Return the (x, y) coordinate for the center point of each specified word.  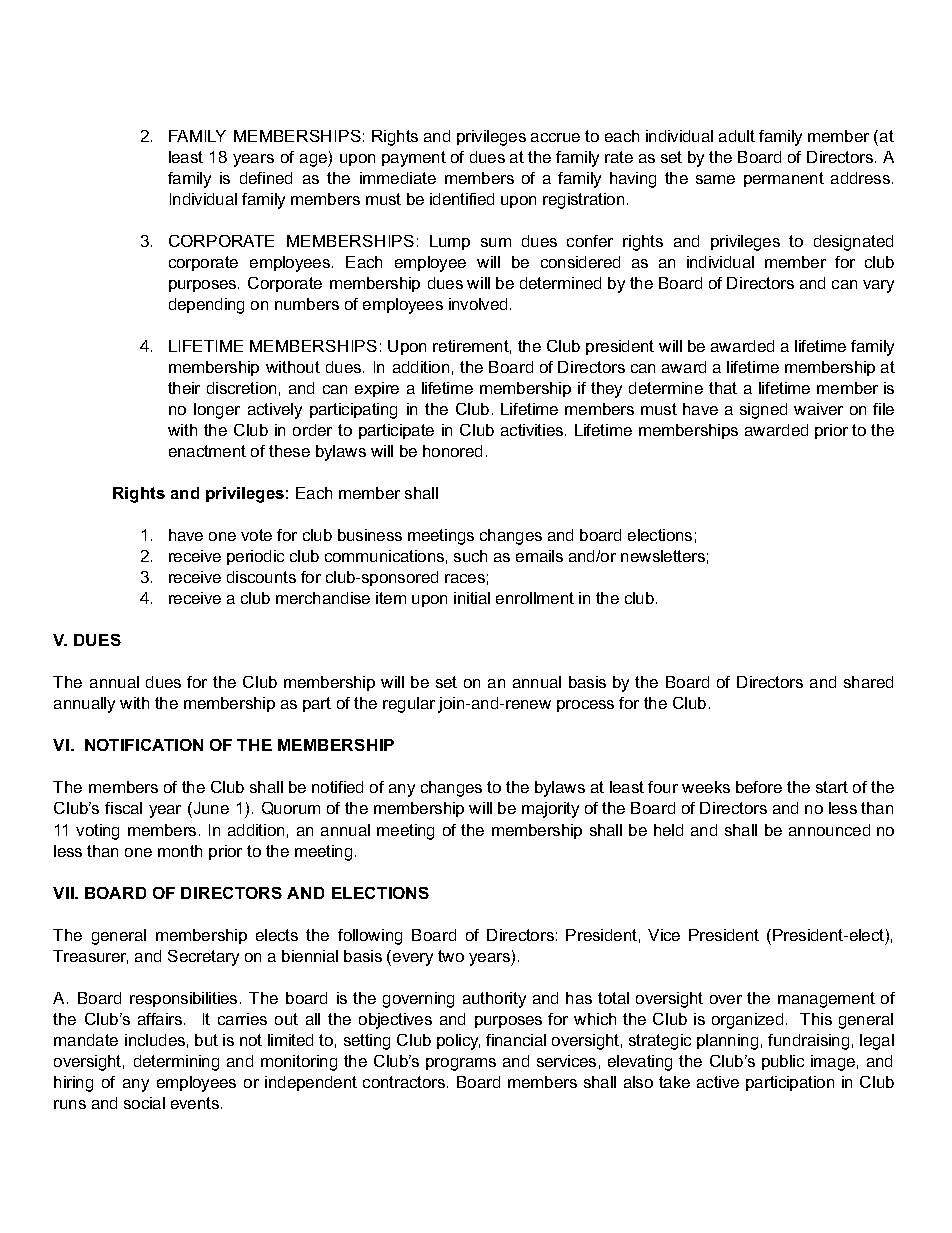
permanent (784, 179)
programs (461, 1064)
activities (533, 430)
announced (829, 830)
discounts (261, 577)
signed (763, 411)
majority (550, 810)
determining (176, 1063)
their (184, 388)
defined (266, 178)
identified (462, 199)
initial (472, 598)
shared (868, 682)
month (180, 851)
